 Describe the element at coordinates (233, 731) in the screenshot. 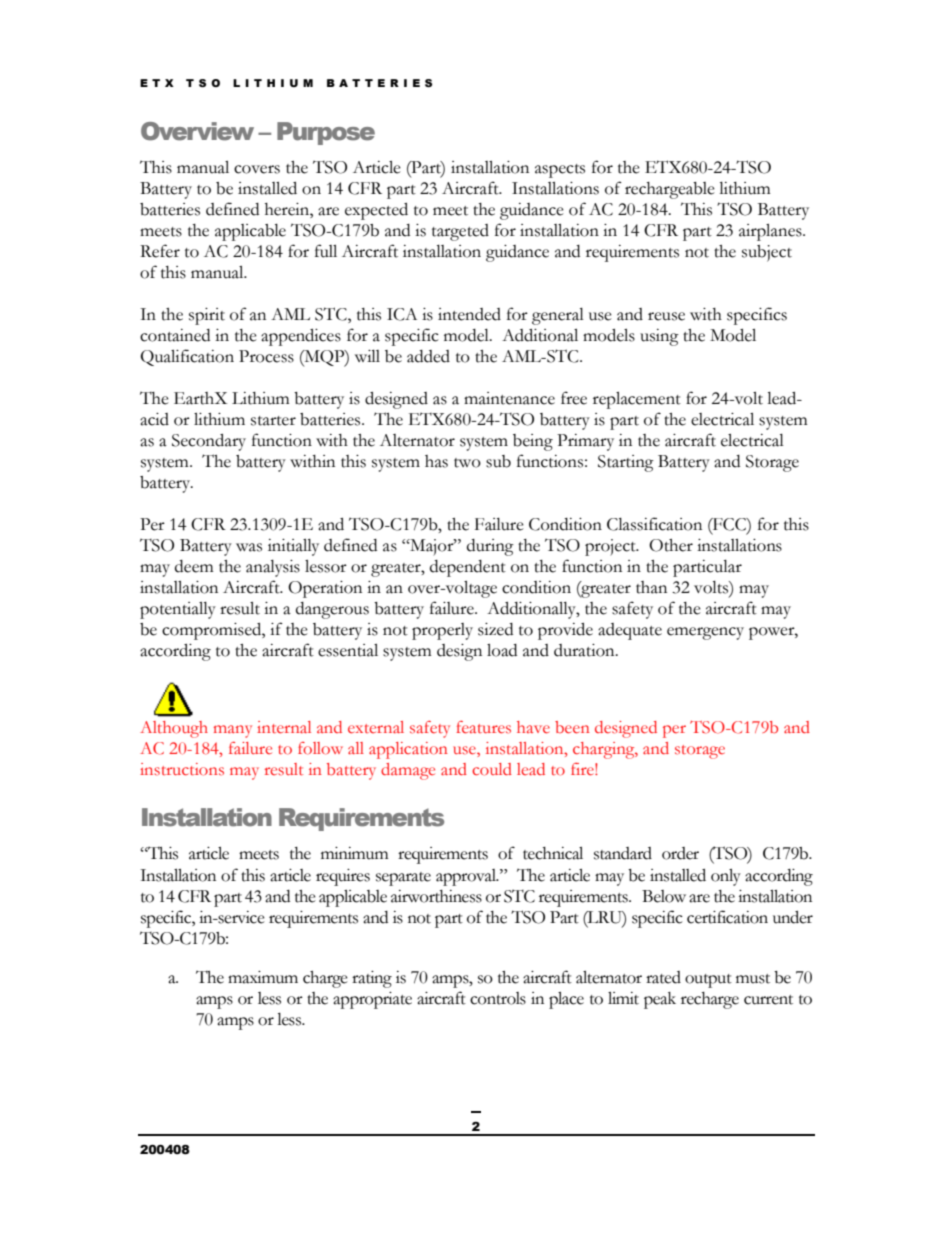

I see `many` at that location.
